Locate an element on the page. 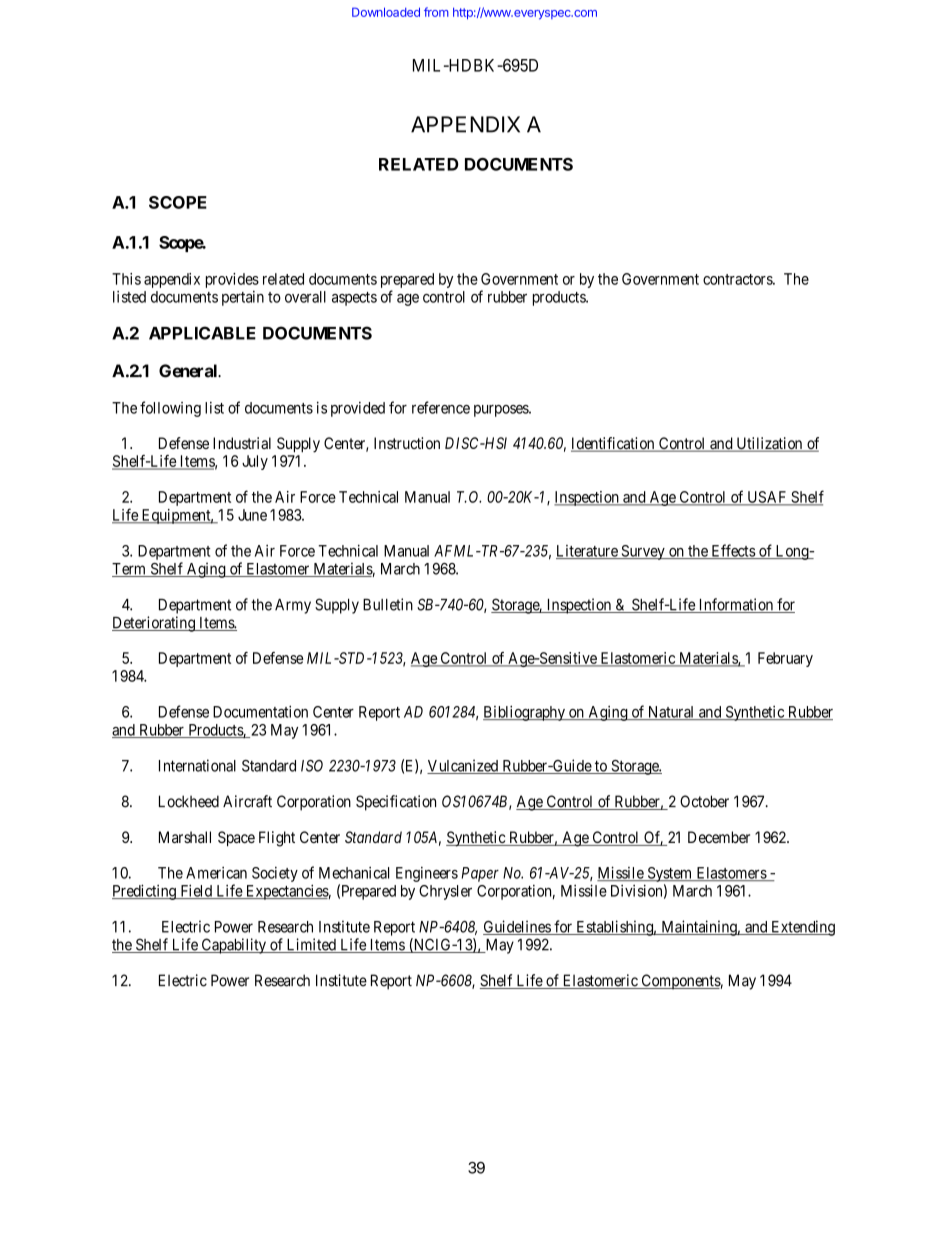 The width and height of the document is (952, 1233). Downloaded is located at coordinates (386, 12).
